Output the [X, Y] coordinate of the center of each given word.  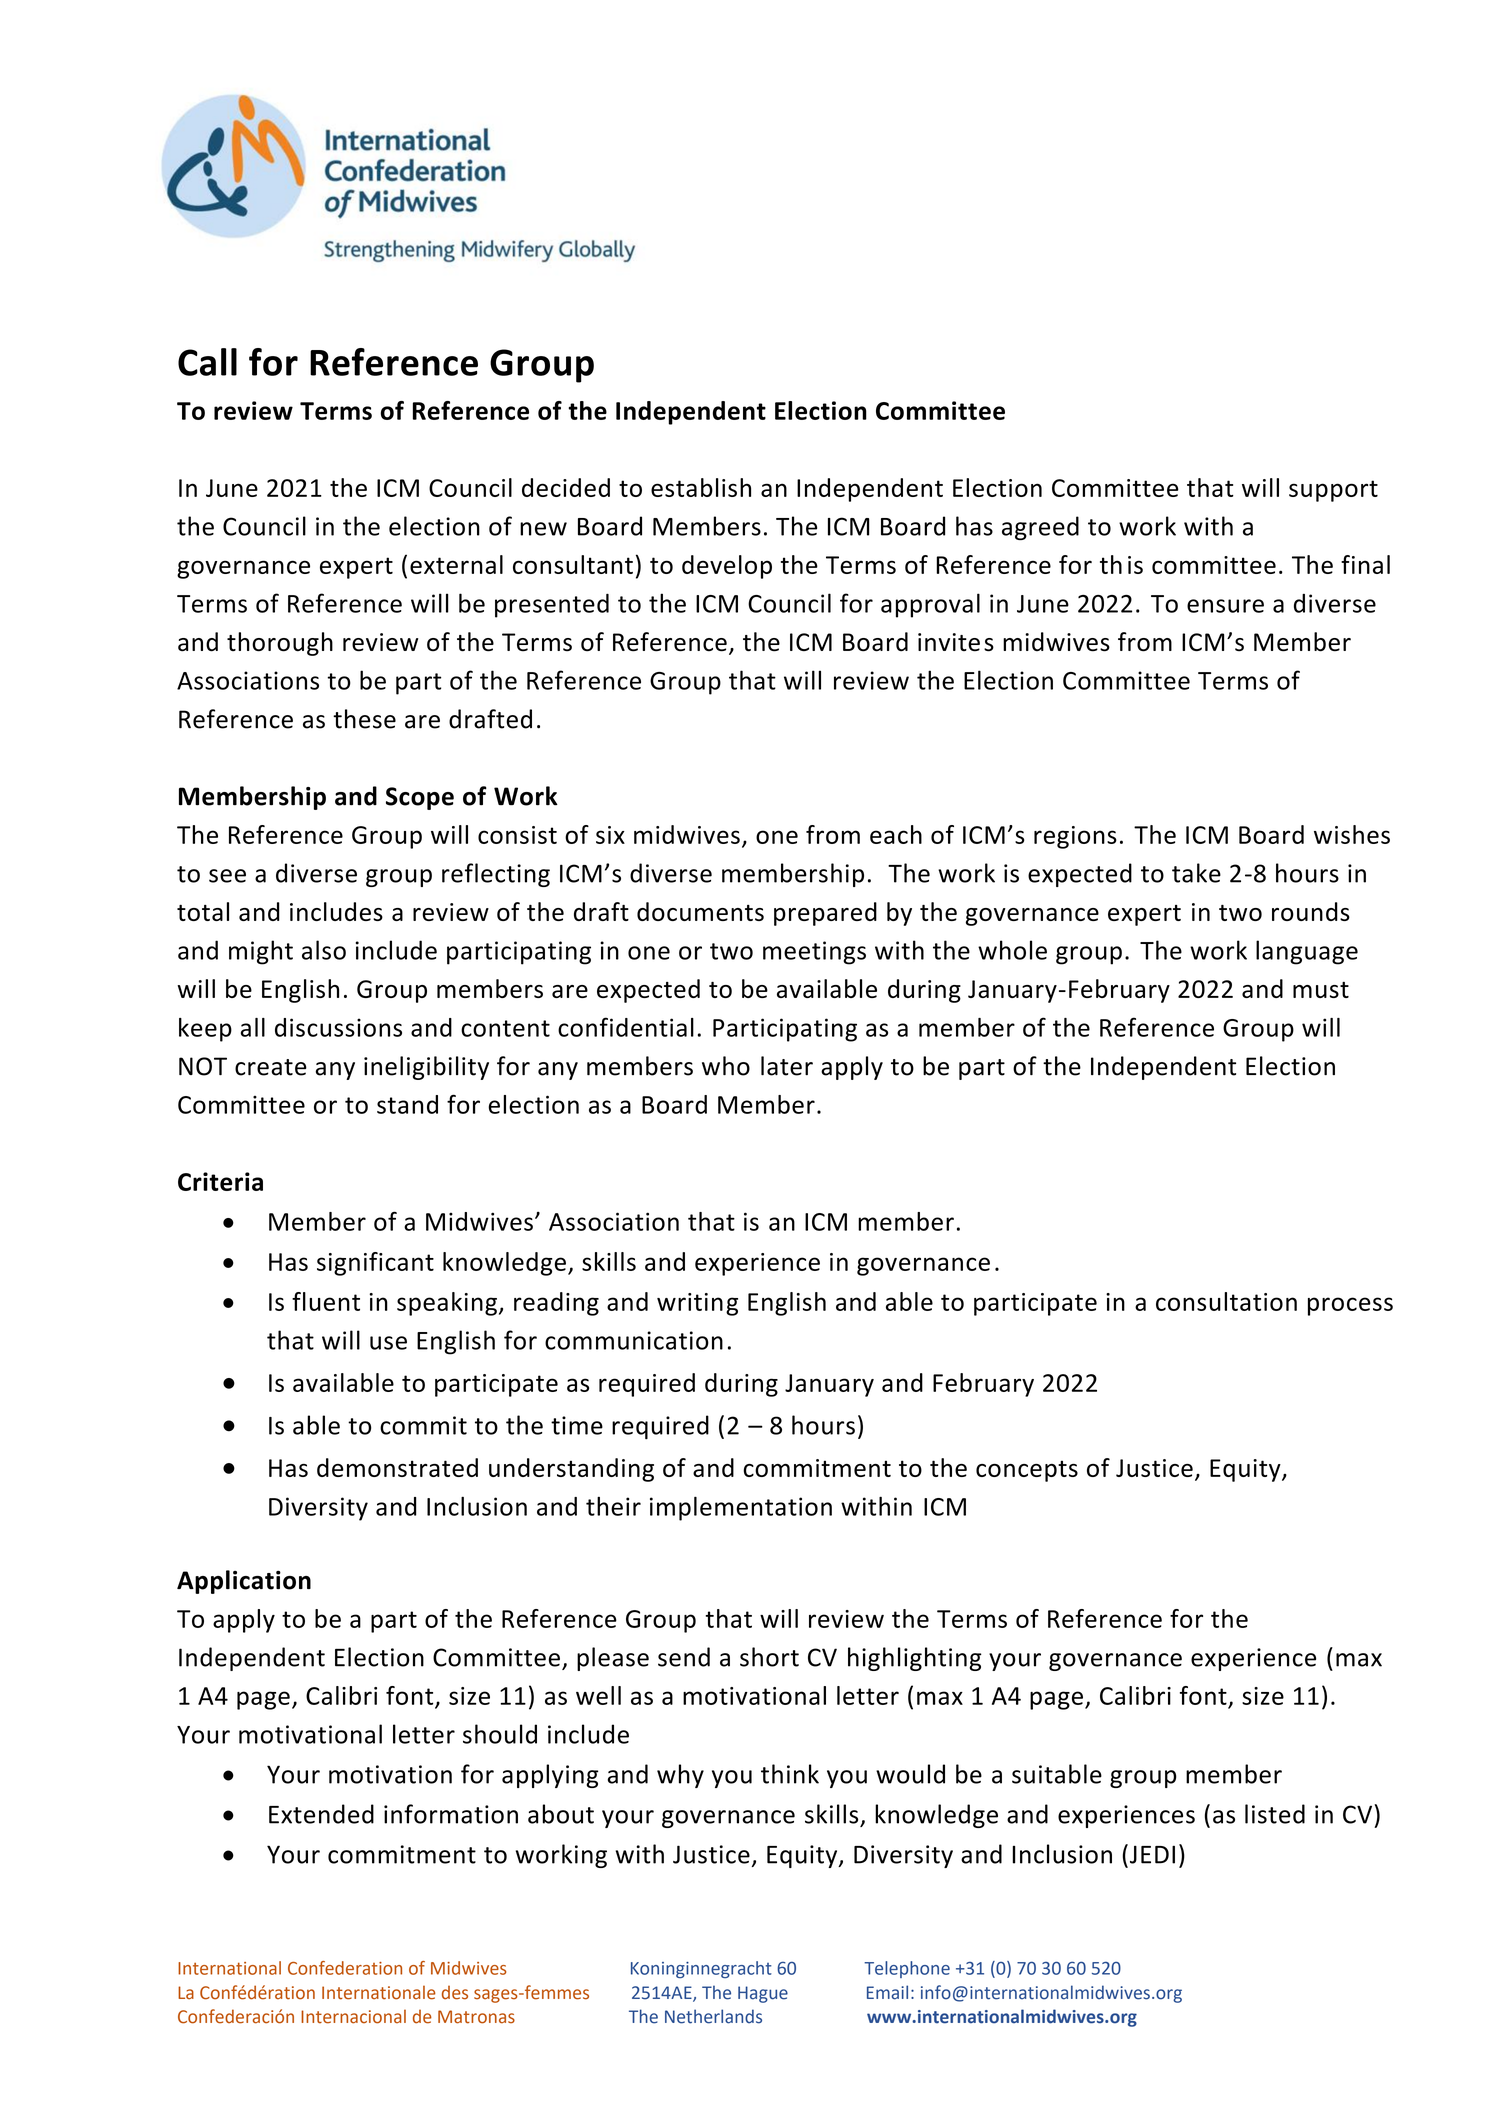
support [1333, 491]
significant [375, 1264]
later [787, 1066]
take [1196, 873]
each [896, 834]
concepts [1027, 1471]
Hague [763, 1994]
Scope [420, 798]
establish [701, 487]
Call [207, 362]
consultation [1226, 1301]
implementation [741, 1508]
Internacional [353, 2016]
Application [244, 1582]
